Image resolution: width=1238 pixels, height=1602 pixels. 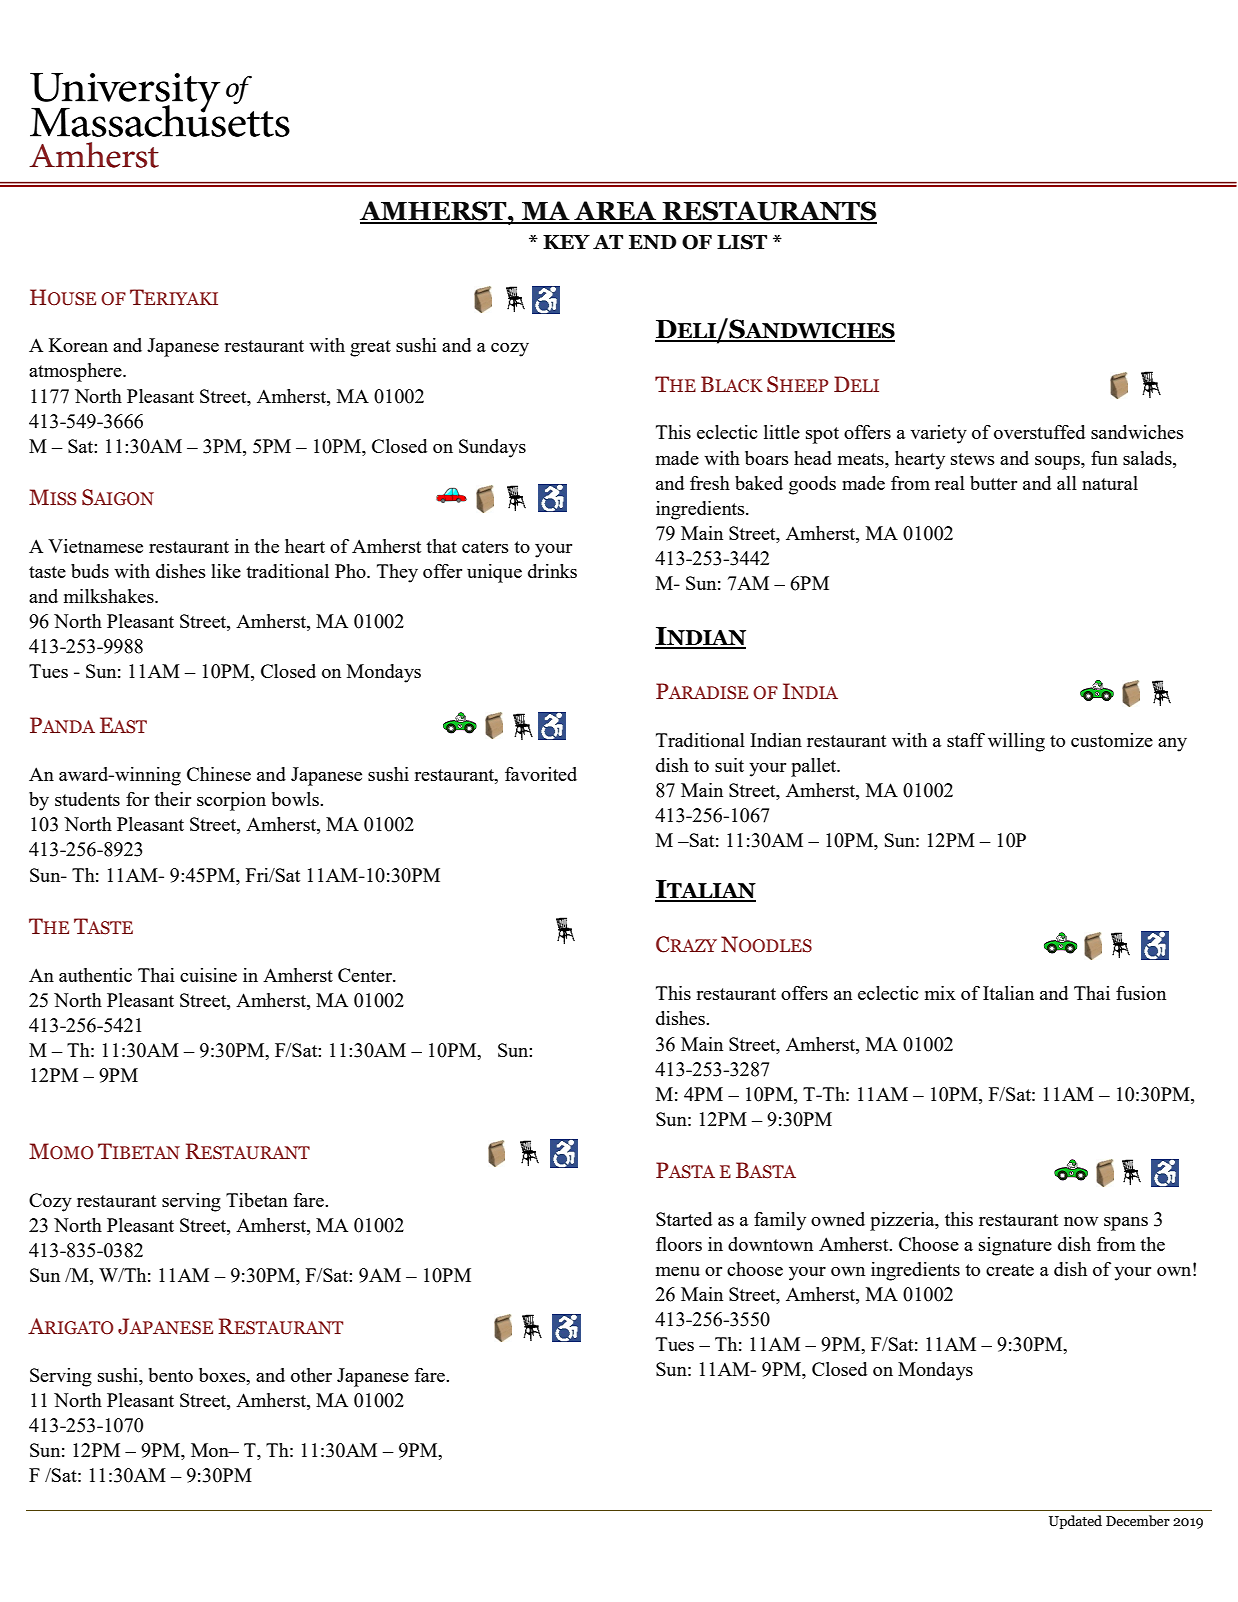 What do you see at coordinates (110, 596) in the screenshot?
I see `milkshakes` at bounding box center [110, 596].
